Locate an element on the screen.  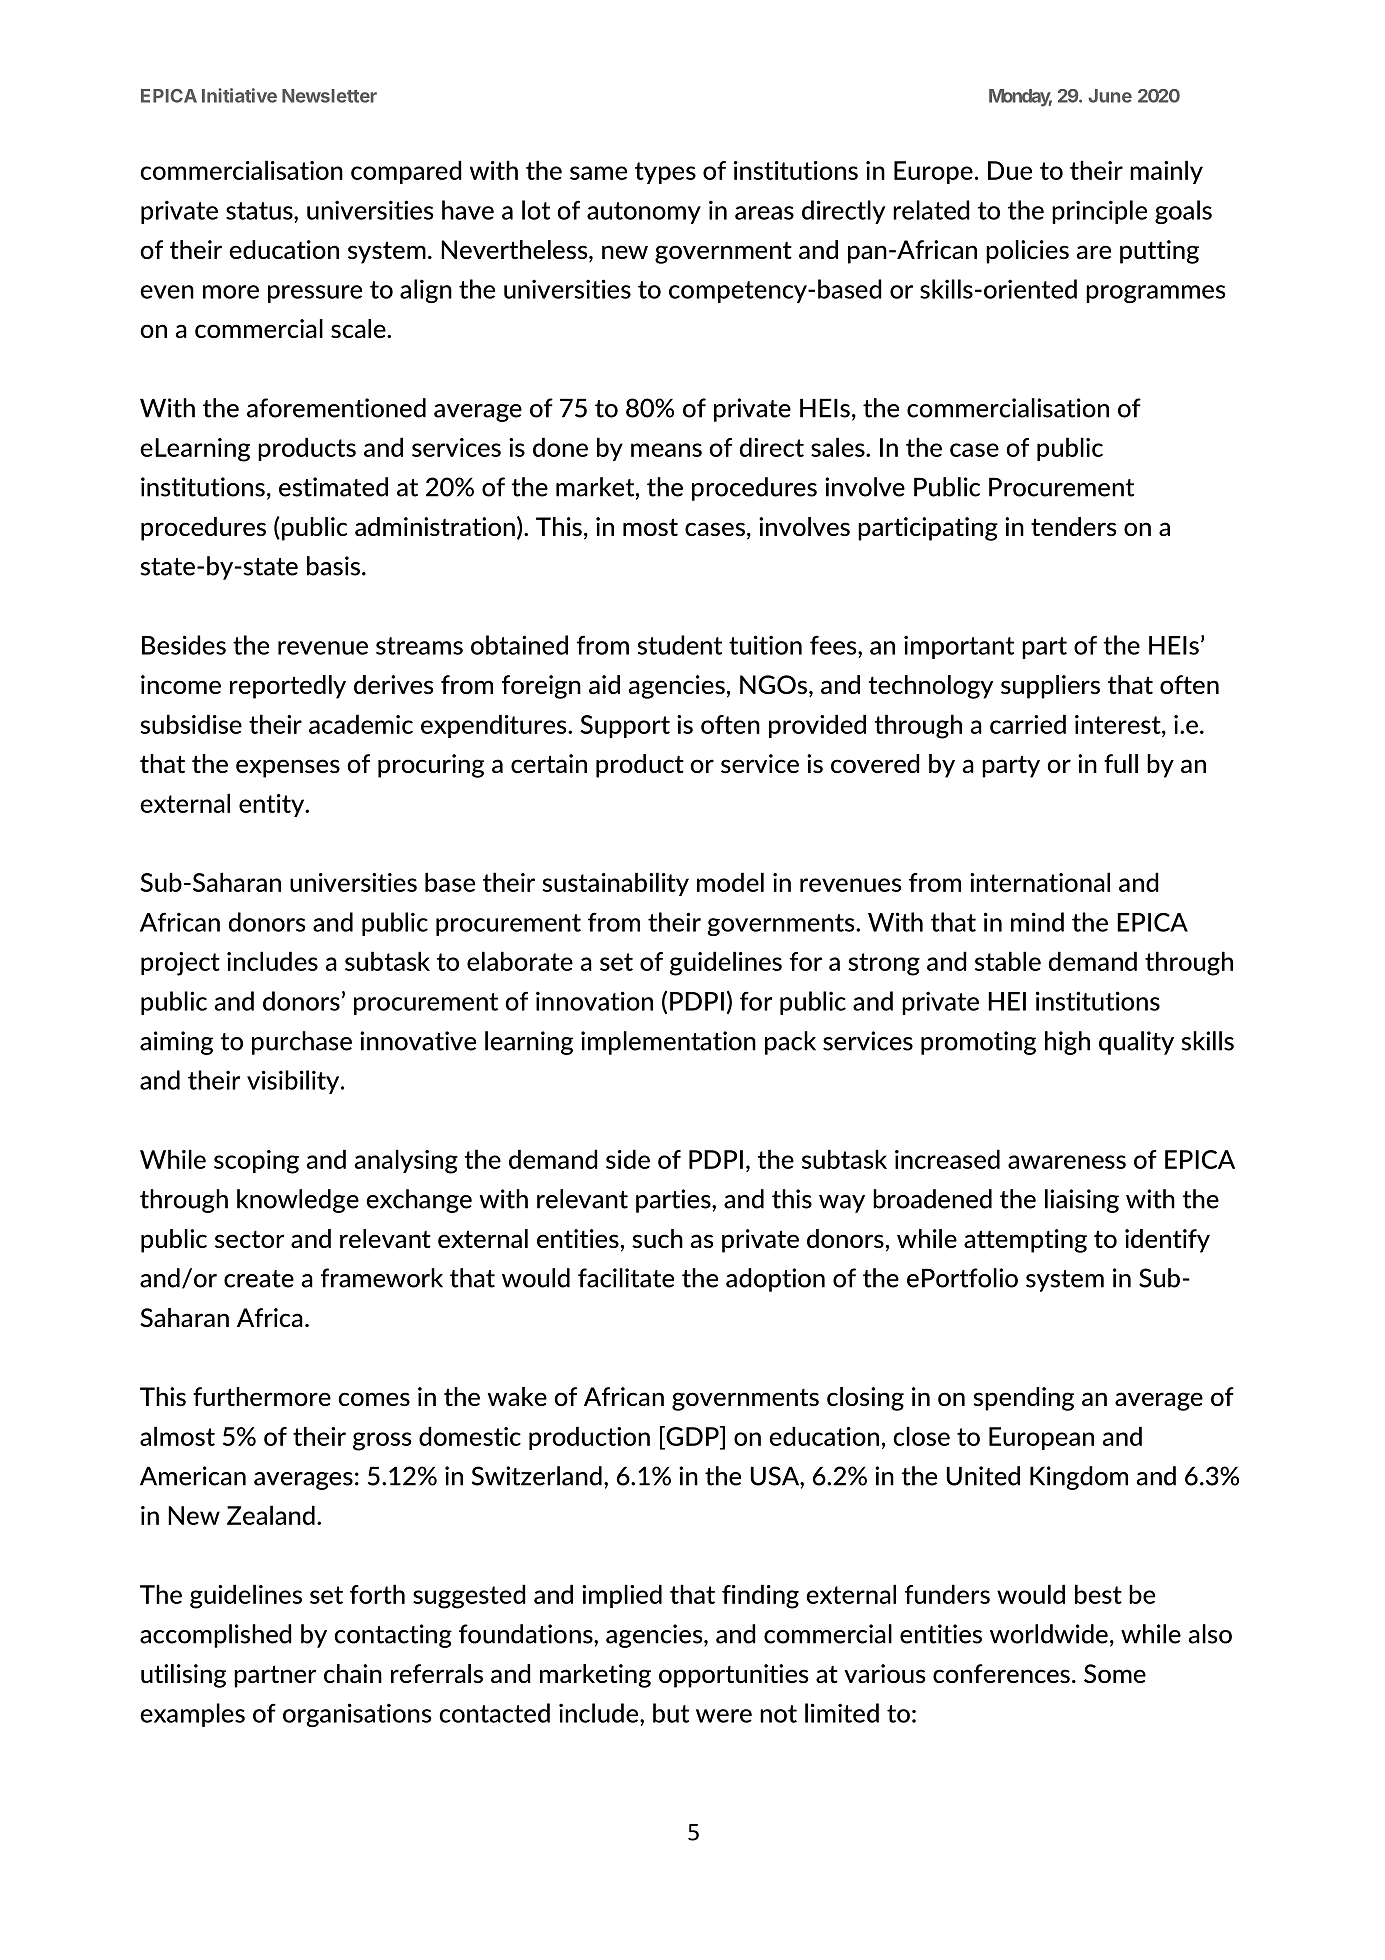
June is located at coordinates (1110, 96).
